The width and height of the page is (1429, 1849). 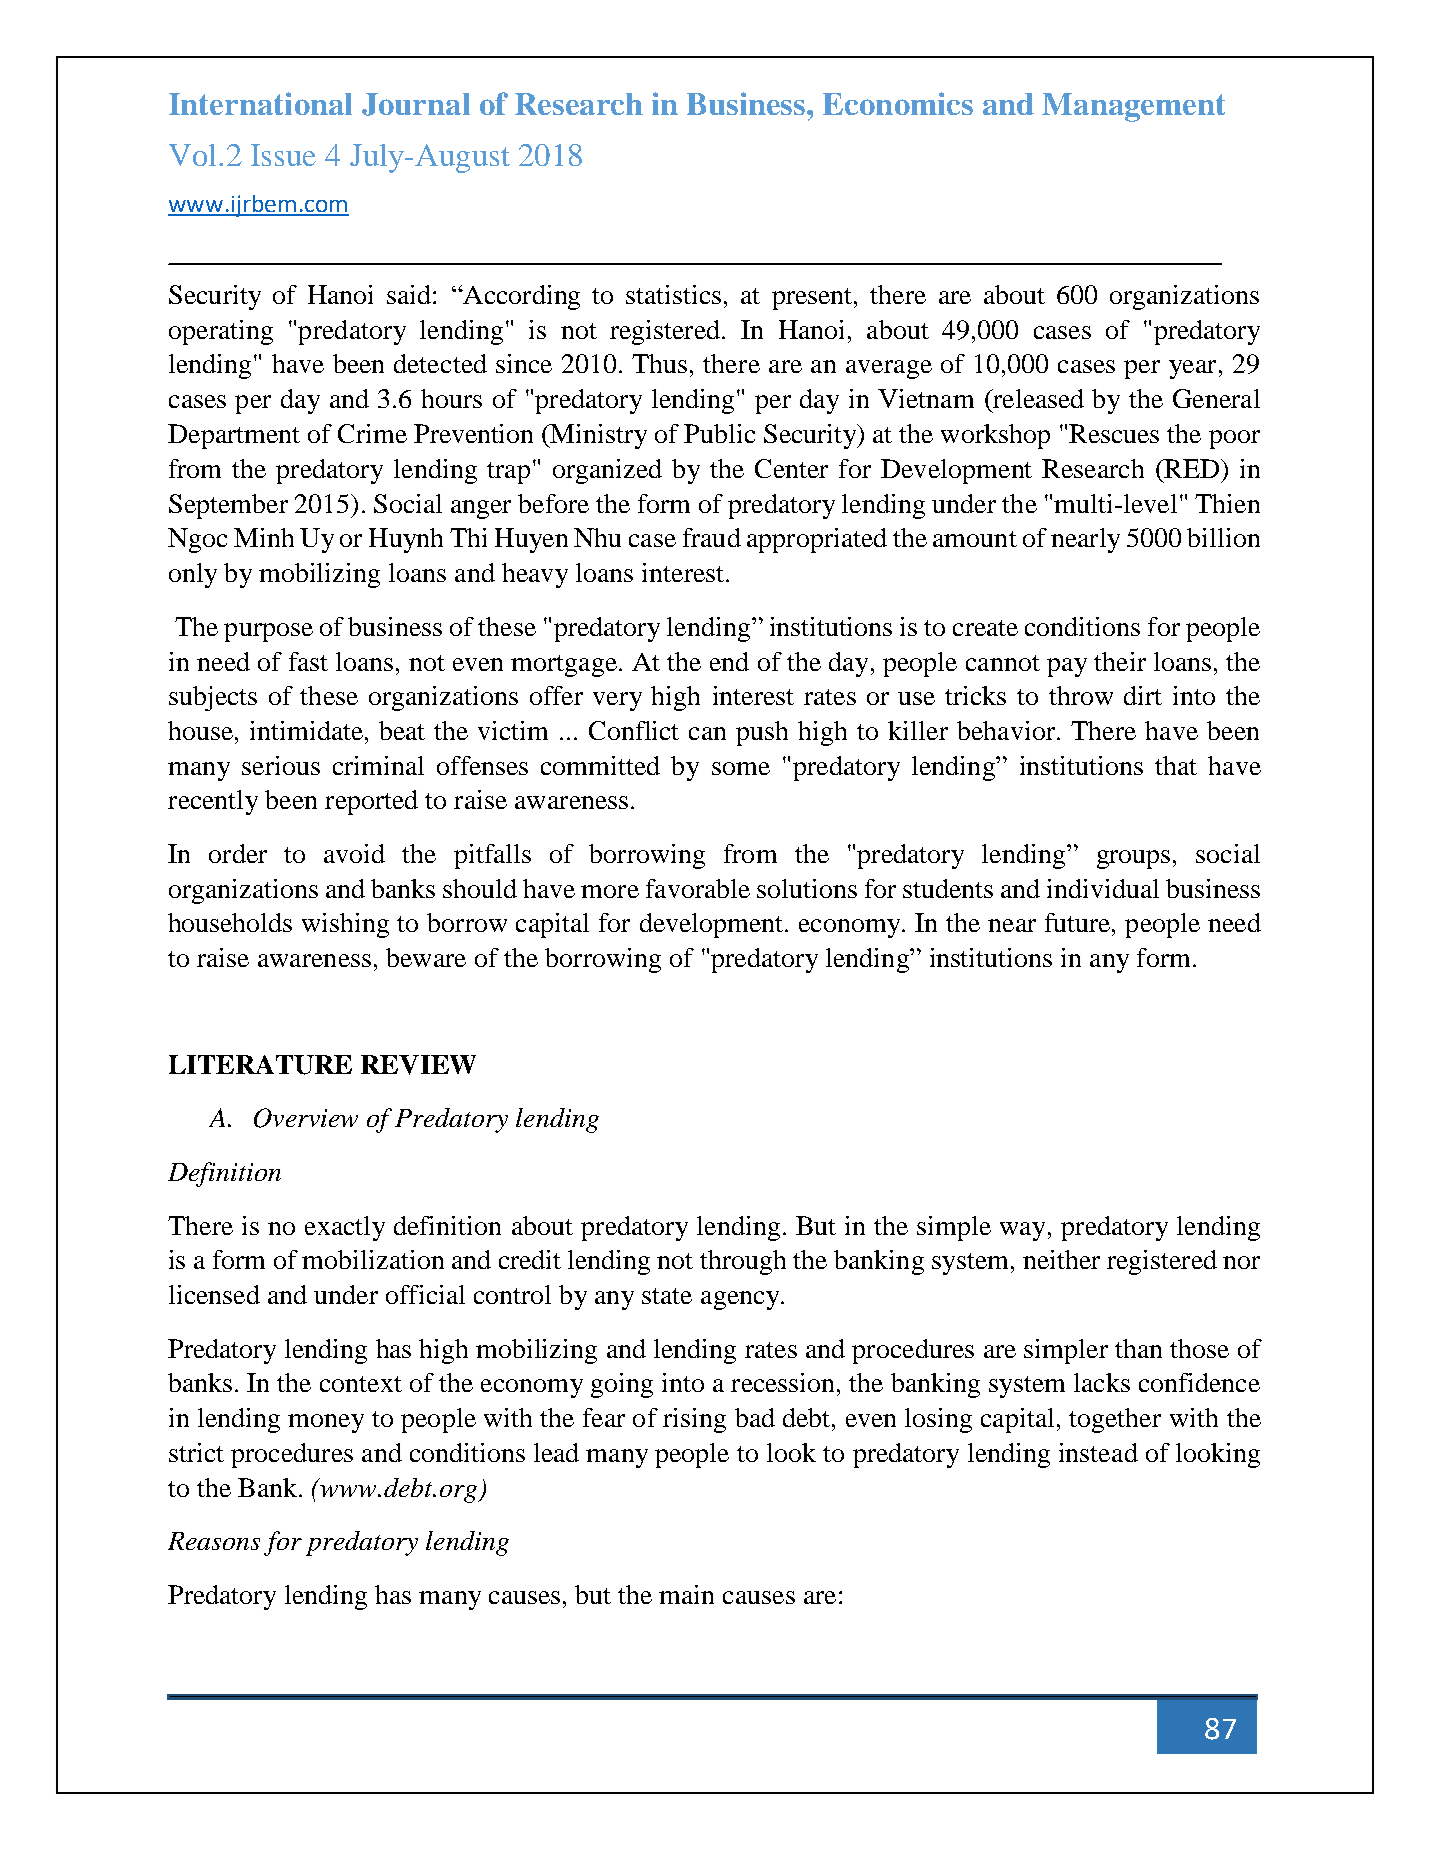 What do you see at coordinates (306, 1118) in the page?
I see `Overview` at bounding box center [306, 1118].
